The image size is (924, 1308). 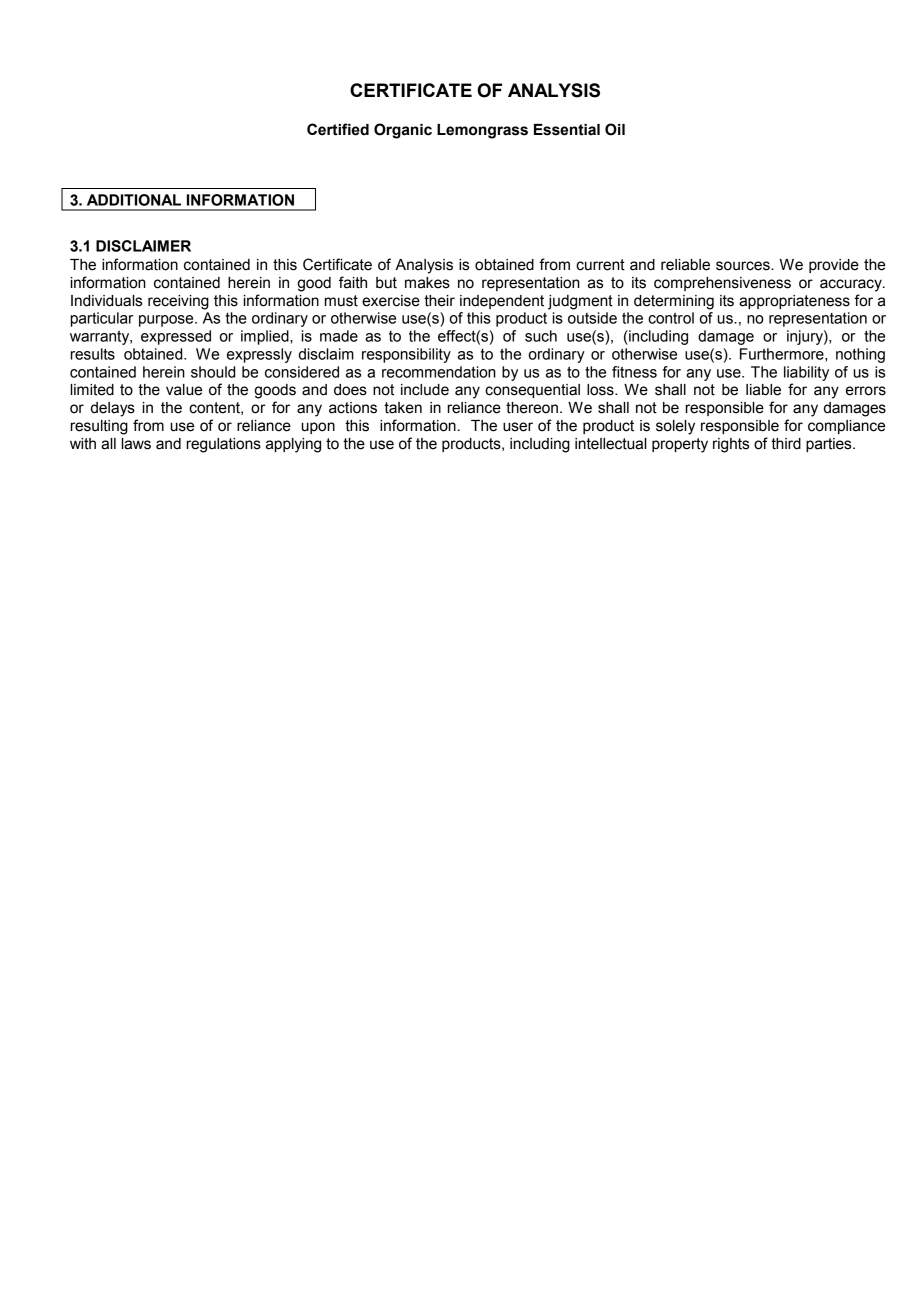 What do you see at coordinates (134, 200) in the page?
I see `ADDITIONAL` at bounding box center [134, 200].
